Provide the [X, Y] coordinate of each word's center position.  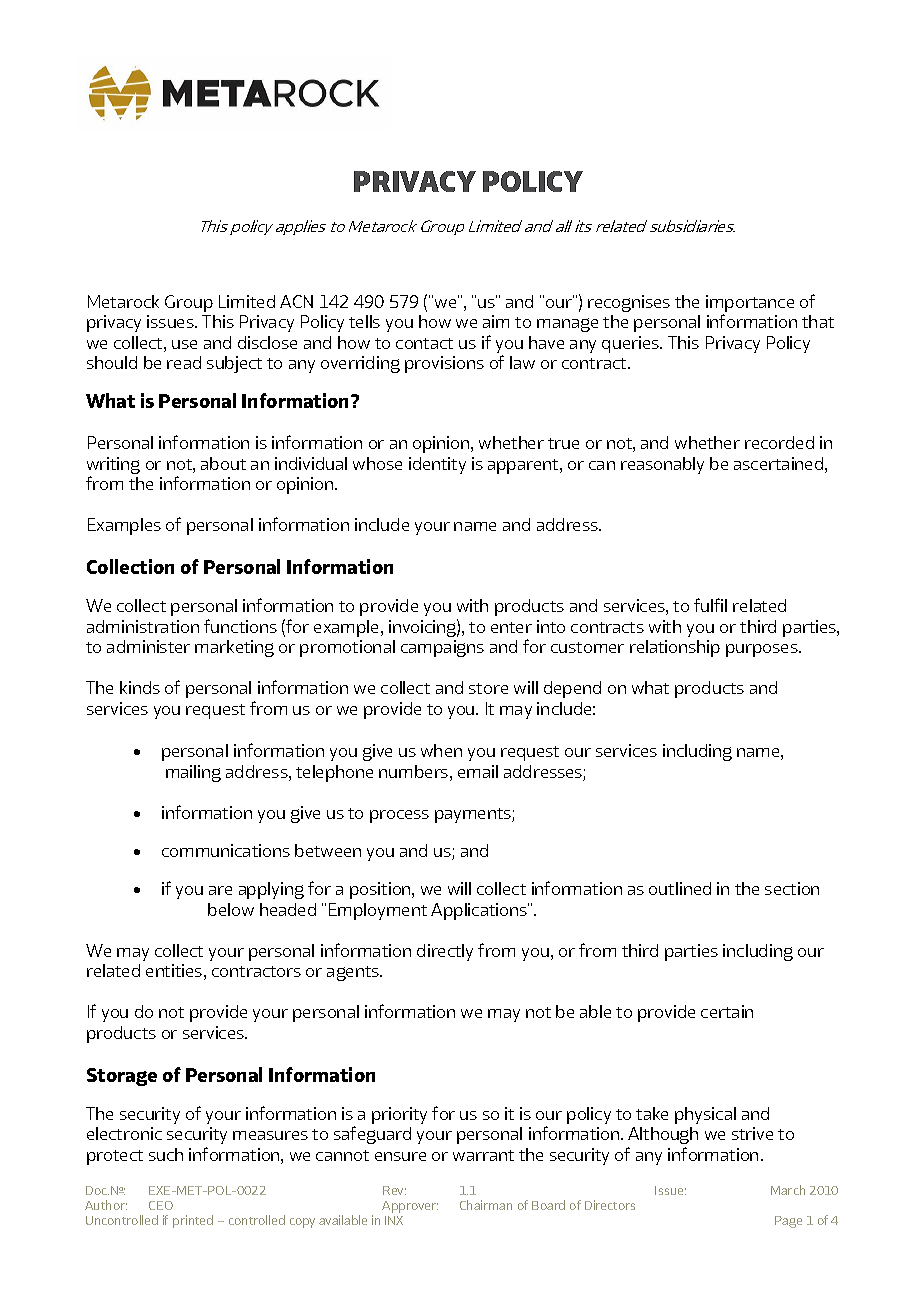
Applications [480, 911]
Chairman [486, 1205]
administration [143, 626]
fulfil [710, 605]
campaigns [442, 648]
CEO [161, 1205]
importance [750, 303]
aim [496, 321]
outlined [680, 888]
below [231, 909]
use [184, 344]
